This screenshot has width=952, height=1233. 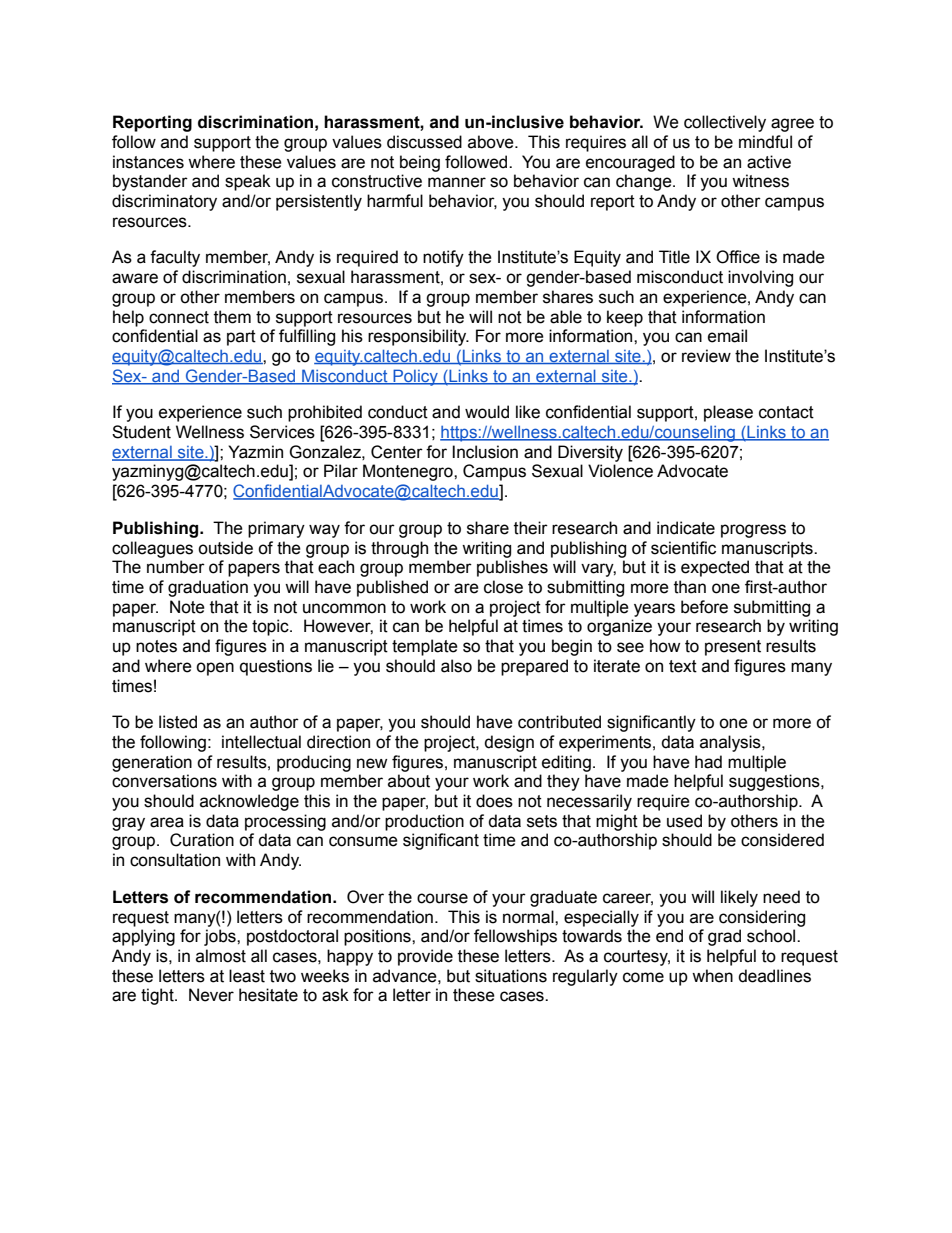 What do you see at coordinates (141, 432) in the screenshot?
I see `Student` at bounding box center [141, 432].
